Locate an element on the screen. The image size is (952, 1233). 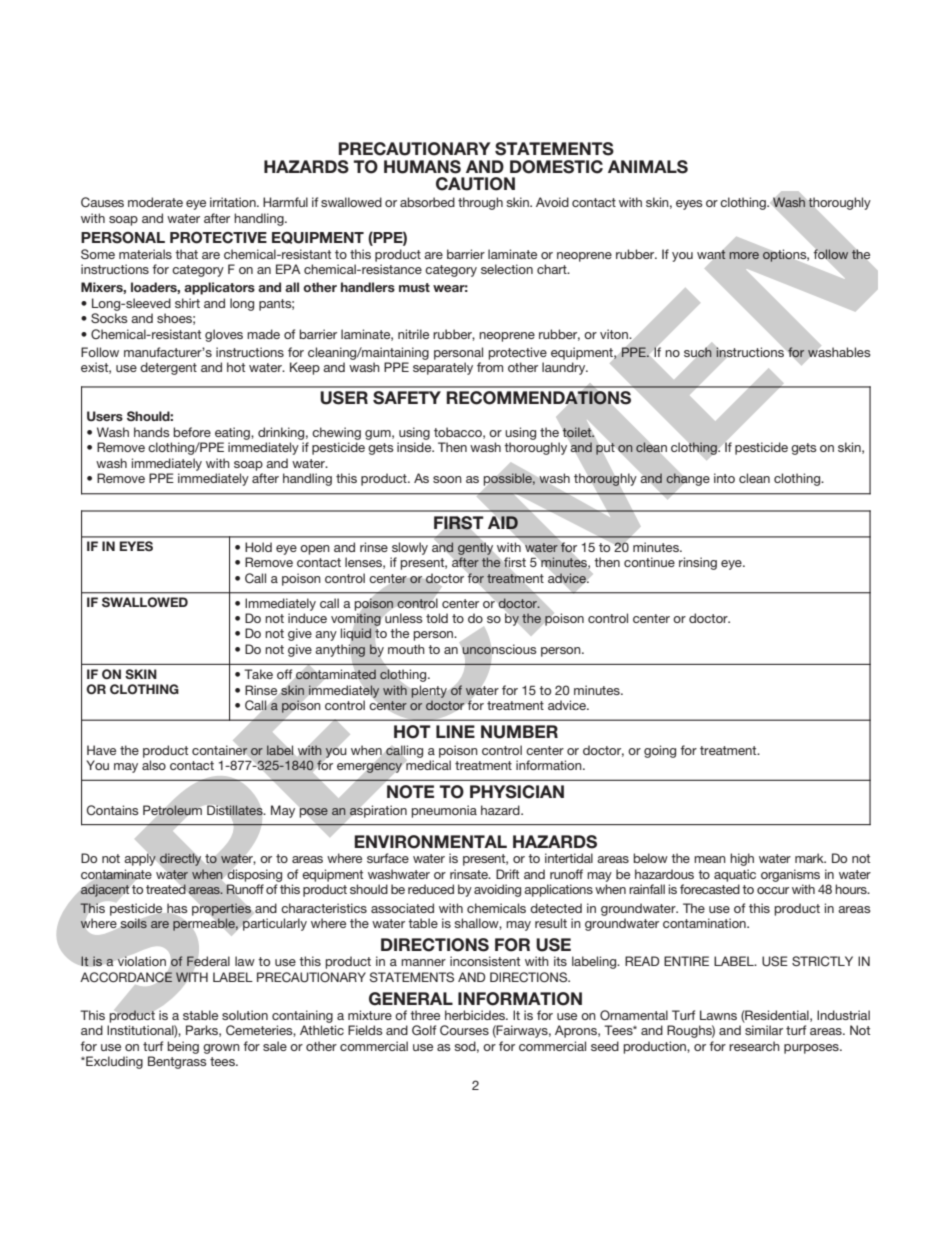
into is located at coordinates (724, 478).
